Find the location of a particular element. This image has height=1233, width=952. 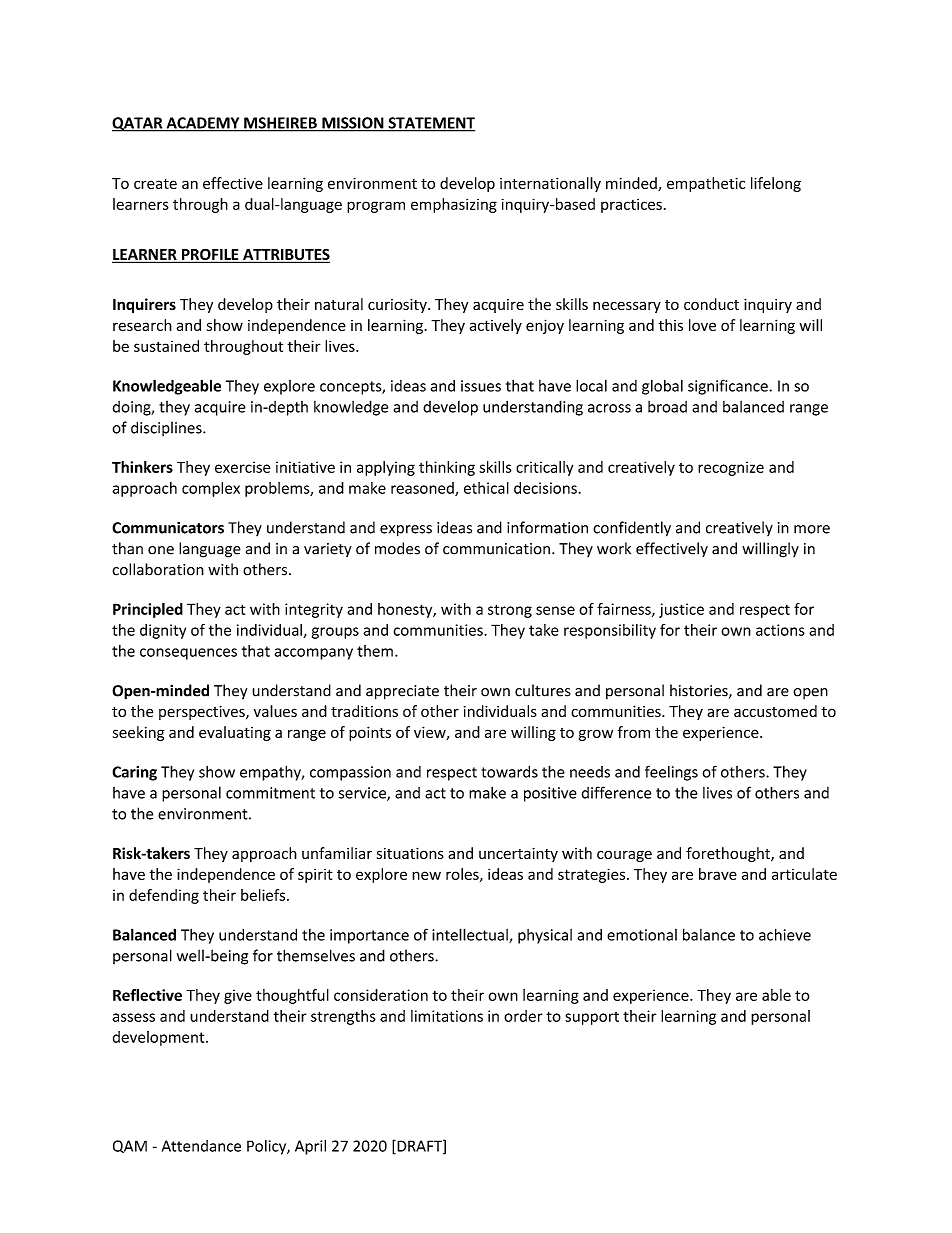

feelings is located at coordinates (671, 773).
